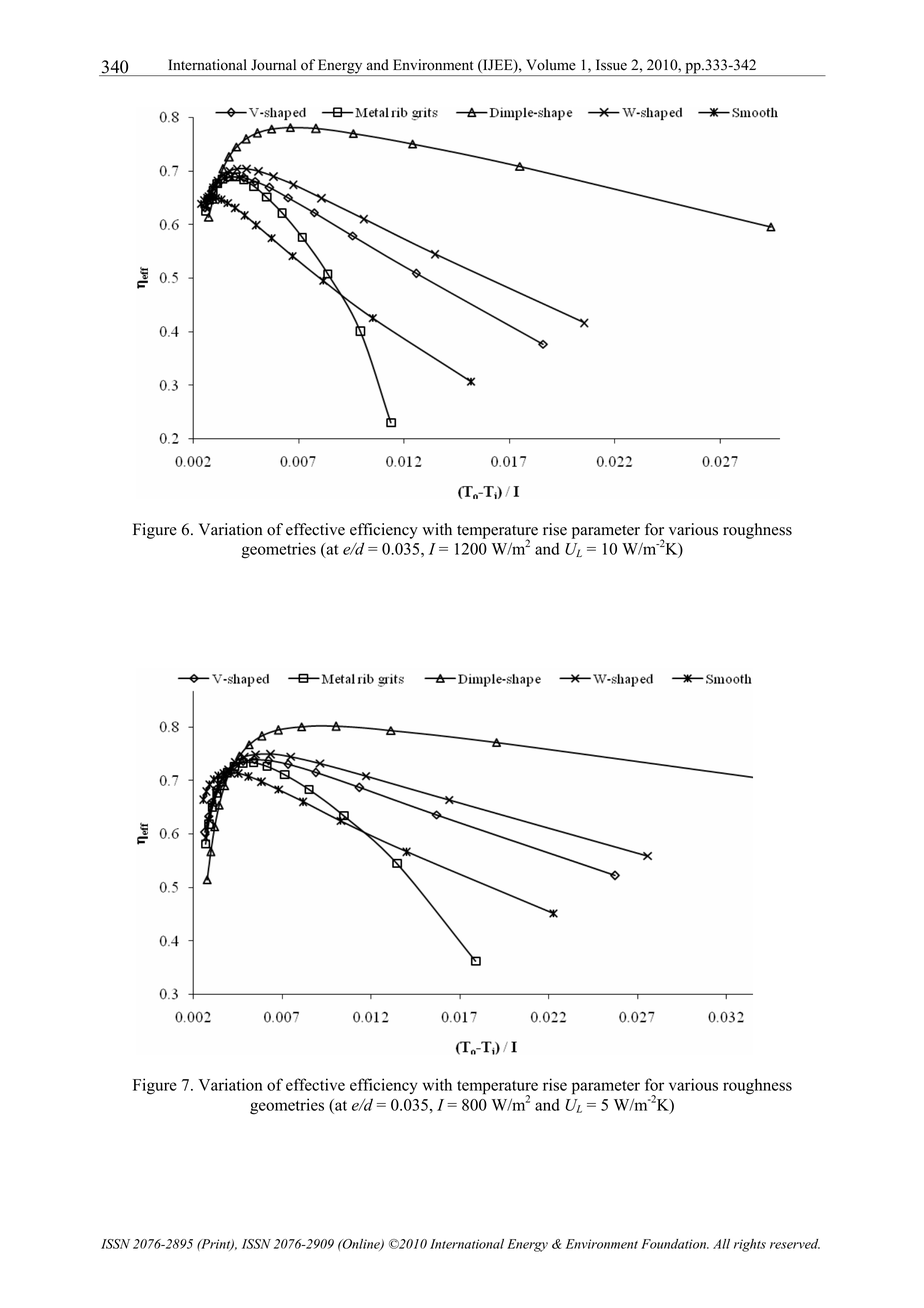  Describe the element at coordinates (551, 65) in the image. I see `Volume` at that location.
